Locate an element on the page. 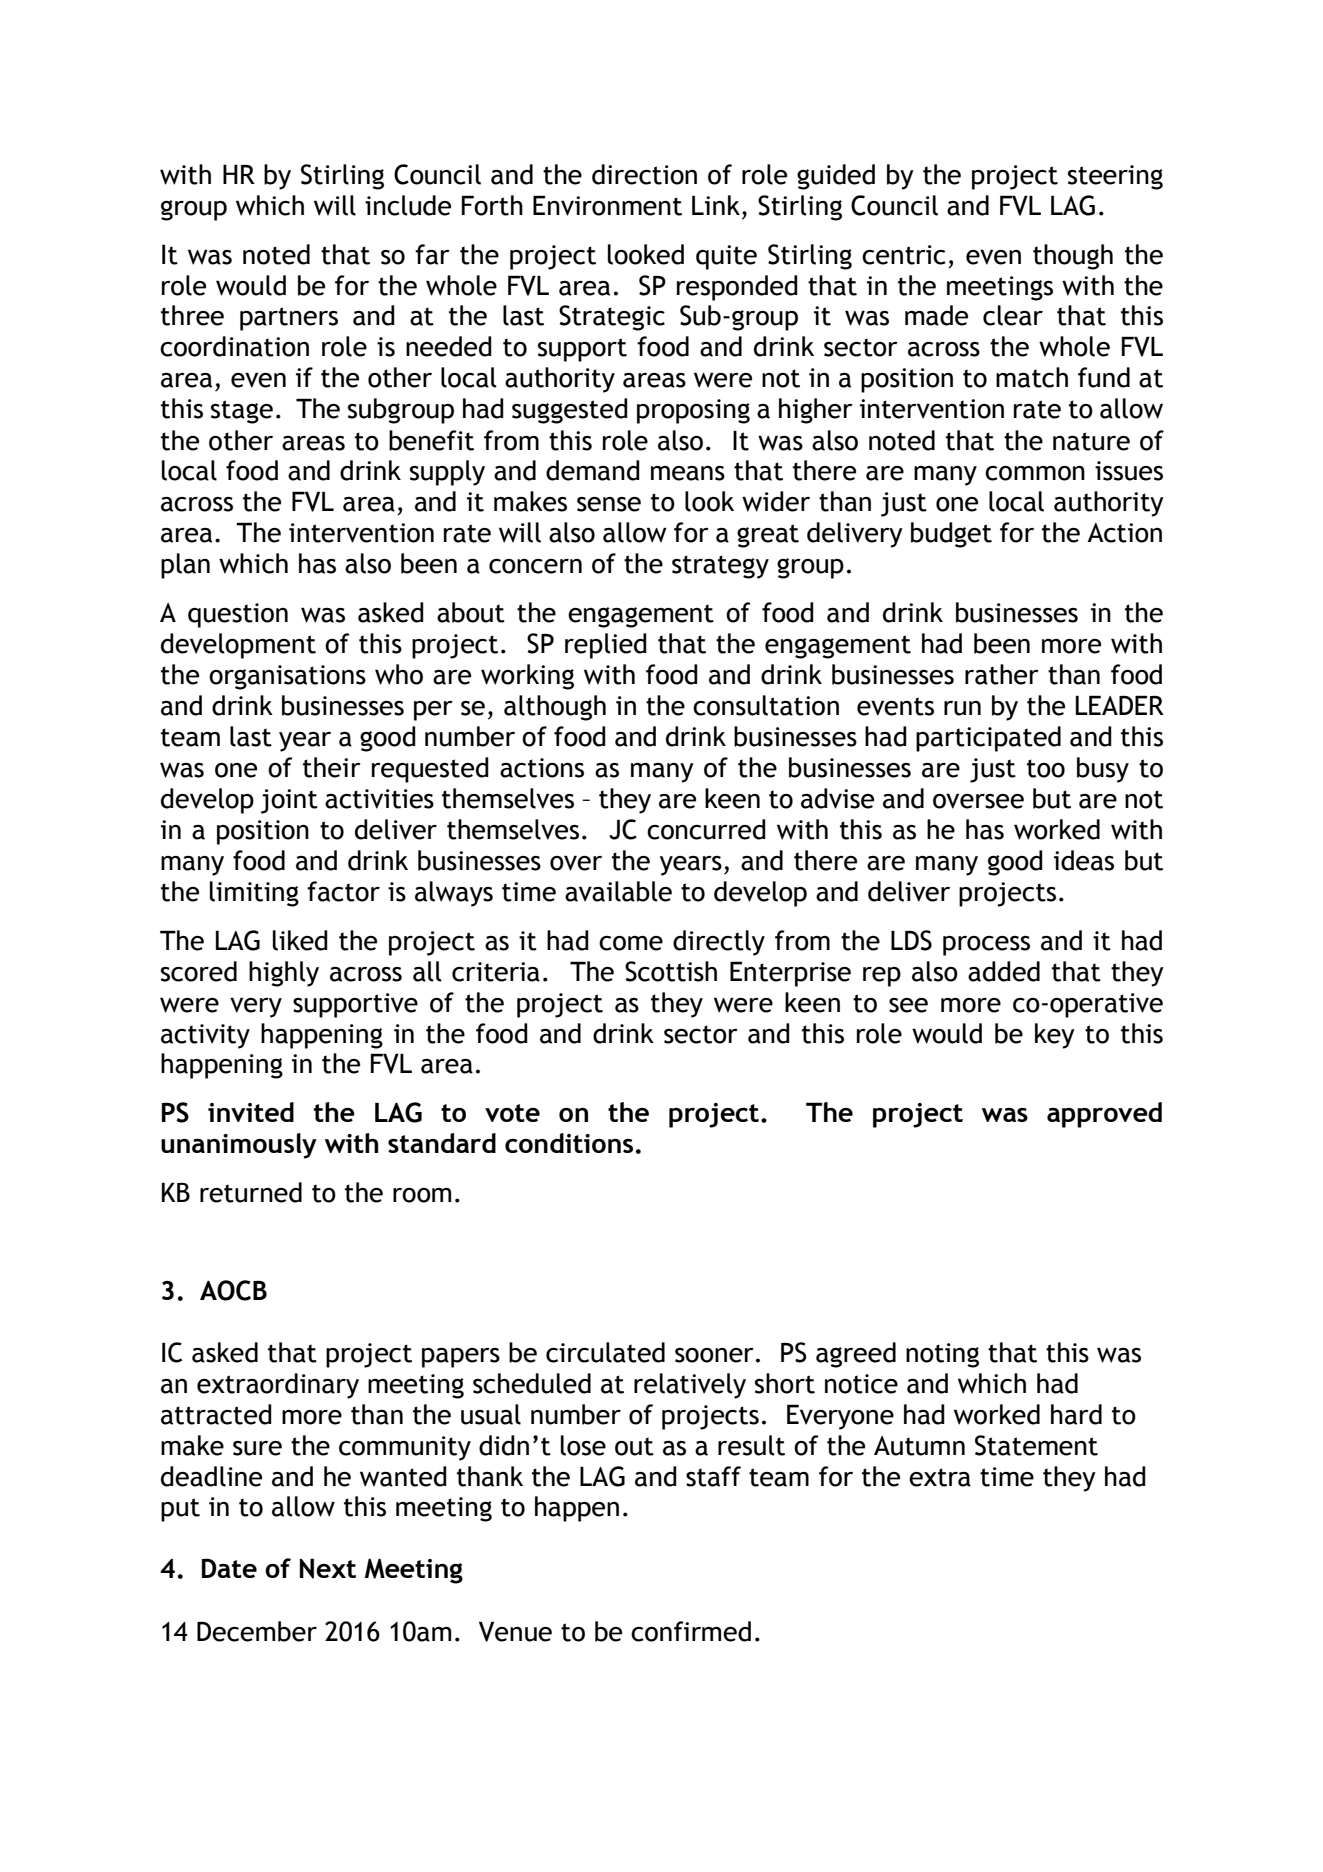  Environment is located at coordinates (607, 205).
